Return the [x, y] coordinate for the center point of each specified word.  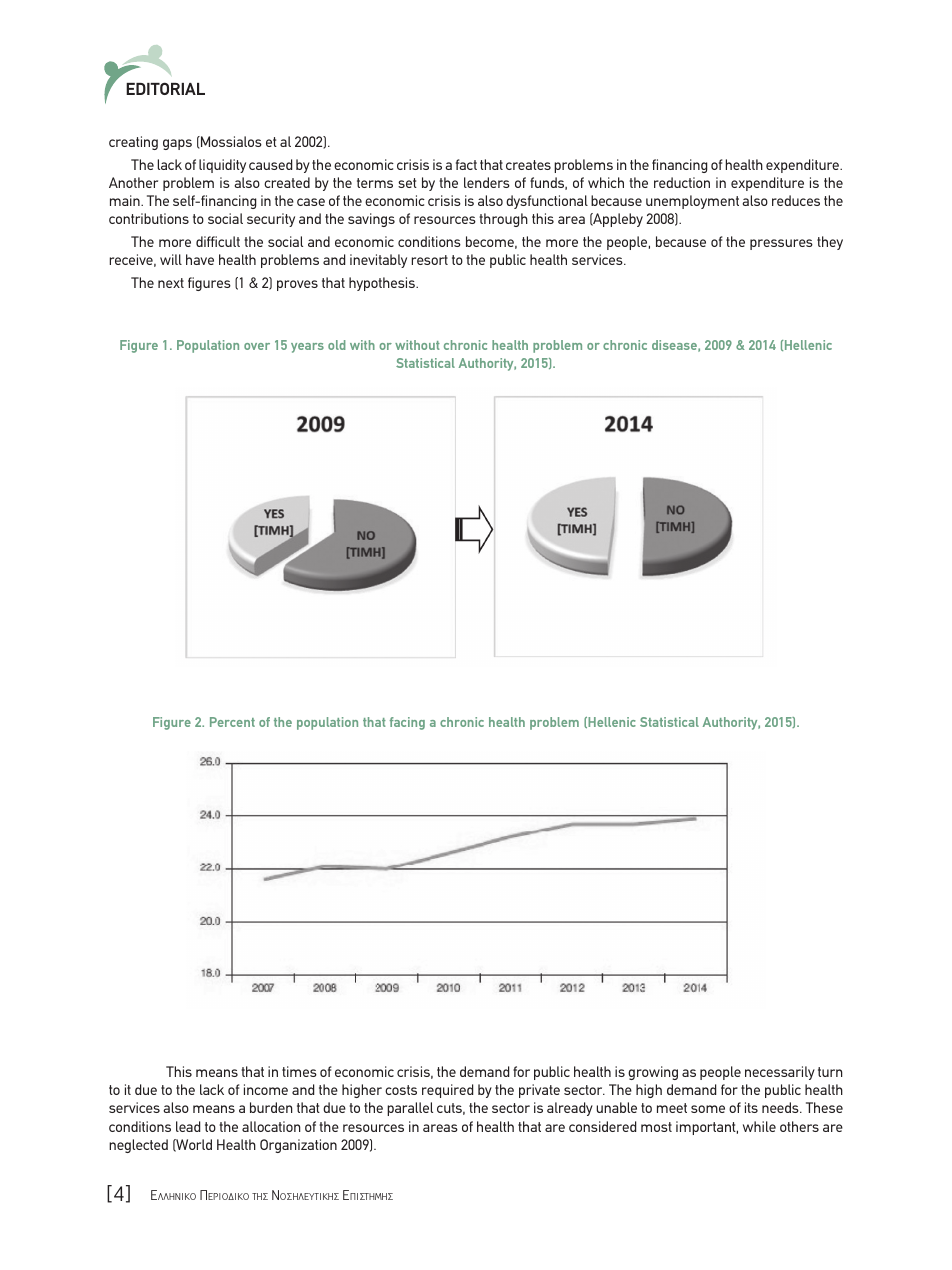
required [447, 1091]
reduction [682, 182]
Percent [232, 722]
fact [466, 164]
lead [188, 1126]
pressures [781, 244]
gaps [177, 144]
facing [407, 723]
